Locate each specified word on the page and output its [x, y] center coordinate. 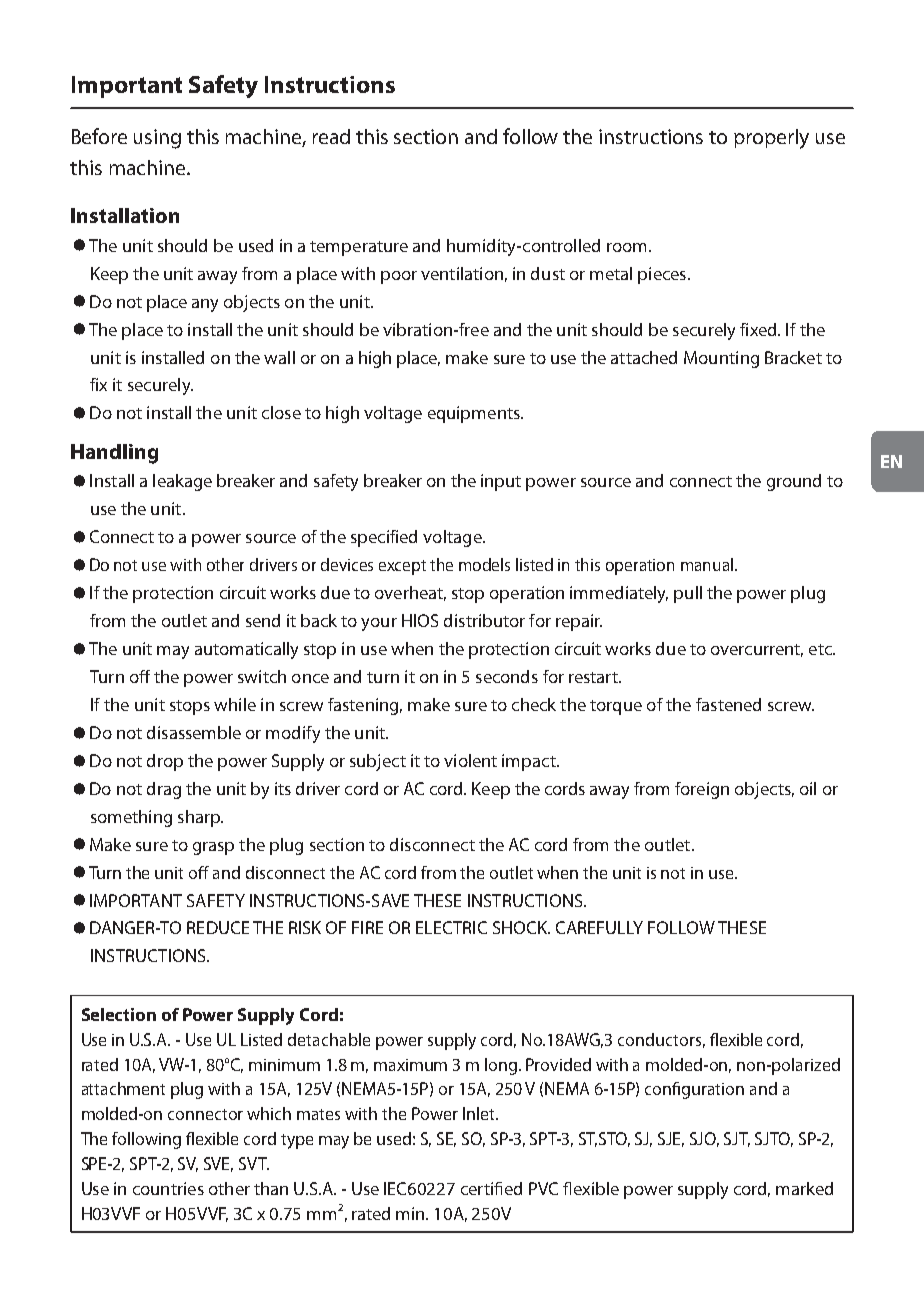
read [331, 136]
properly [771, 139]
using [157, 139]
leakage [182, 482]
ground [794, 482]
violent [470, 760]
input [501, 482]
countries [168, 1188]
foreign [702, 790]
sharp [200, 818]
